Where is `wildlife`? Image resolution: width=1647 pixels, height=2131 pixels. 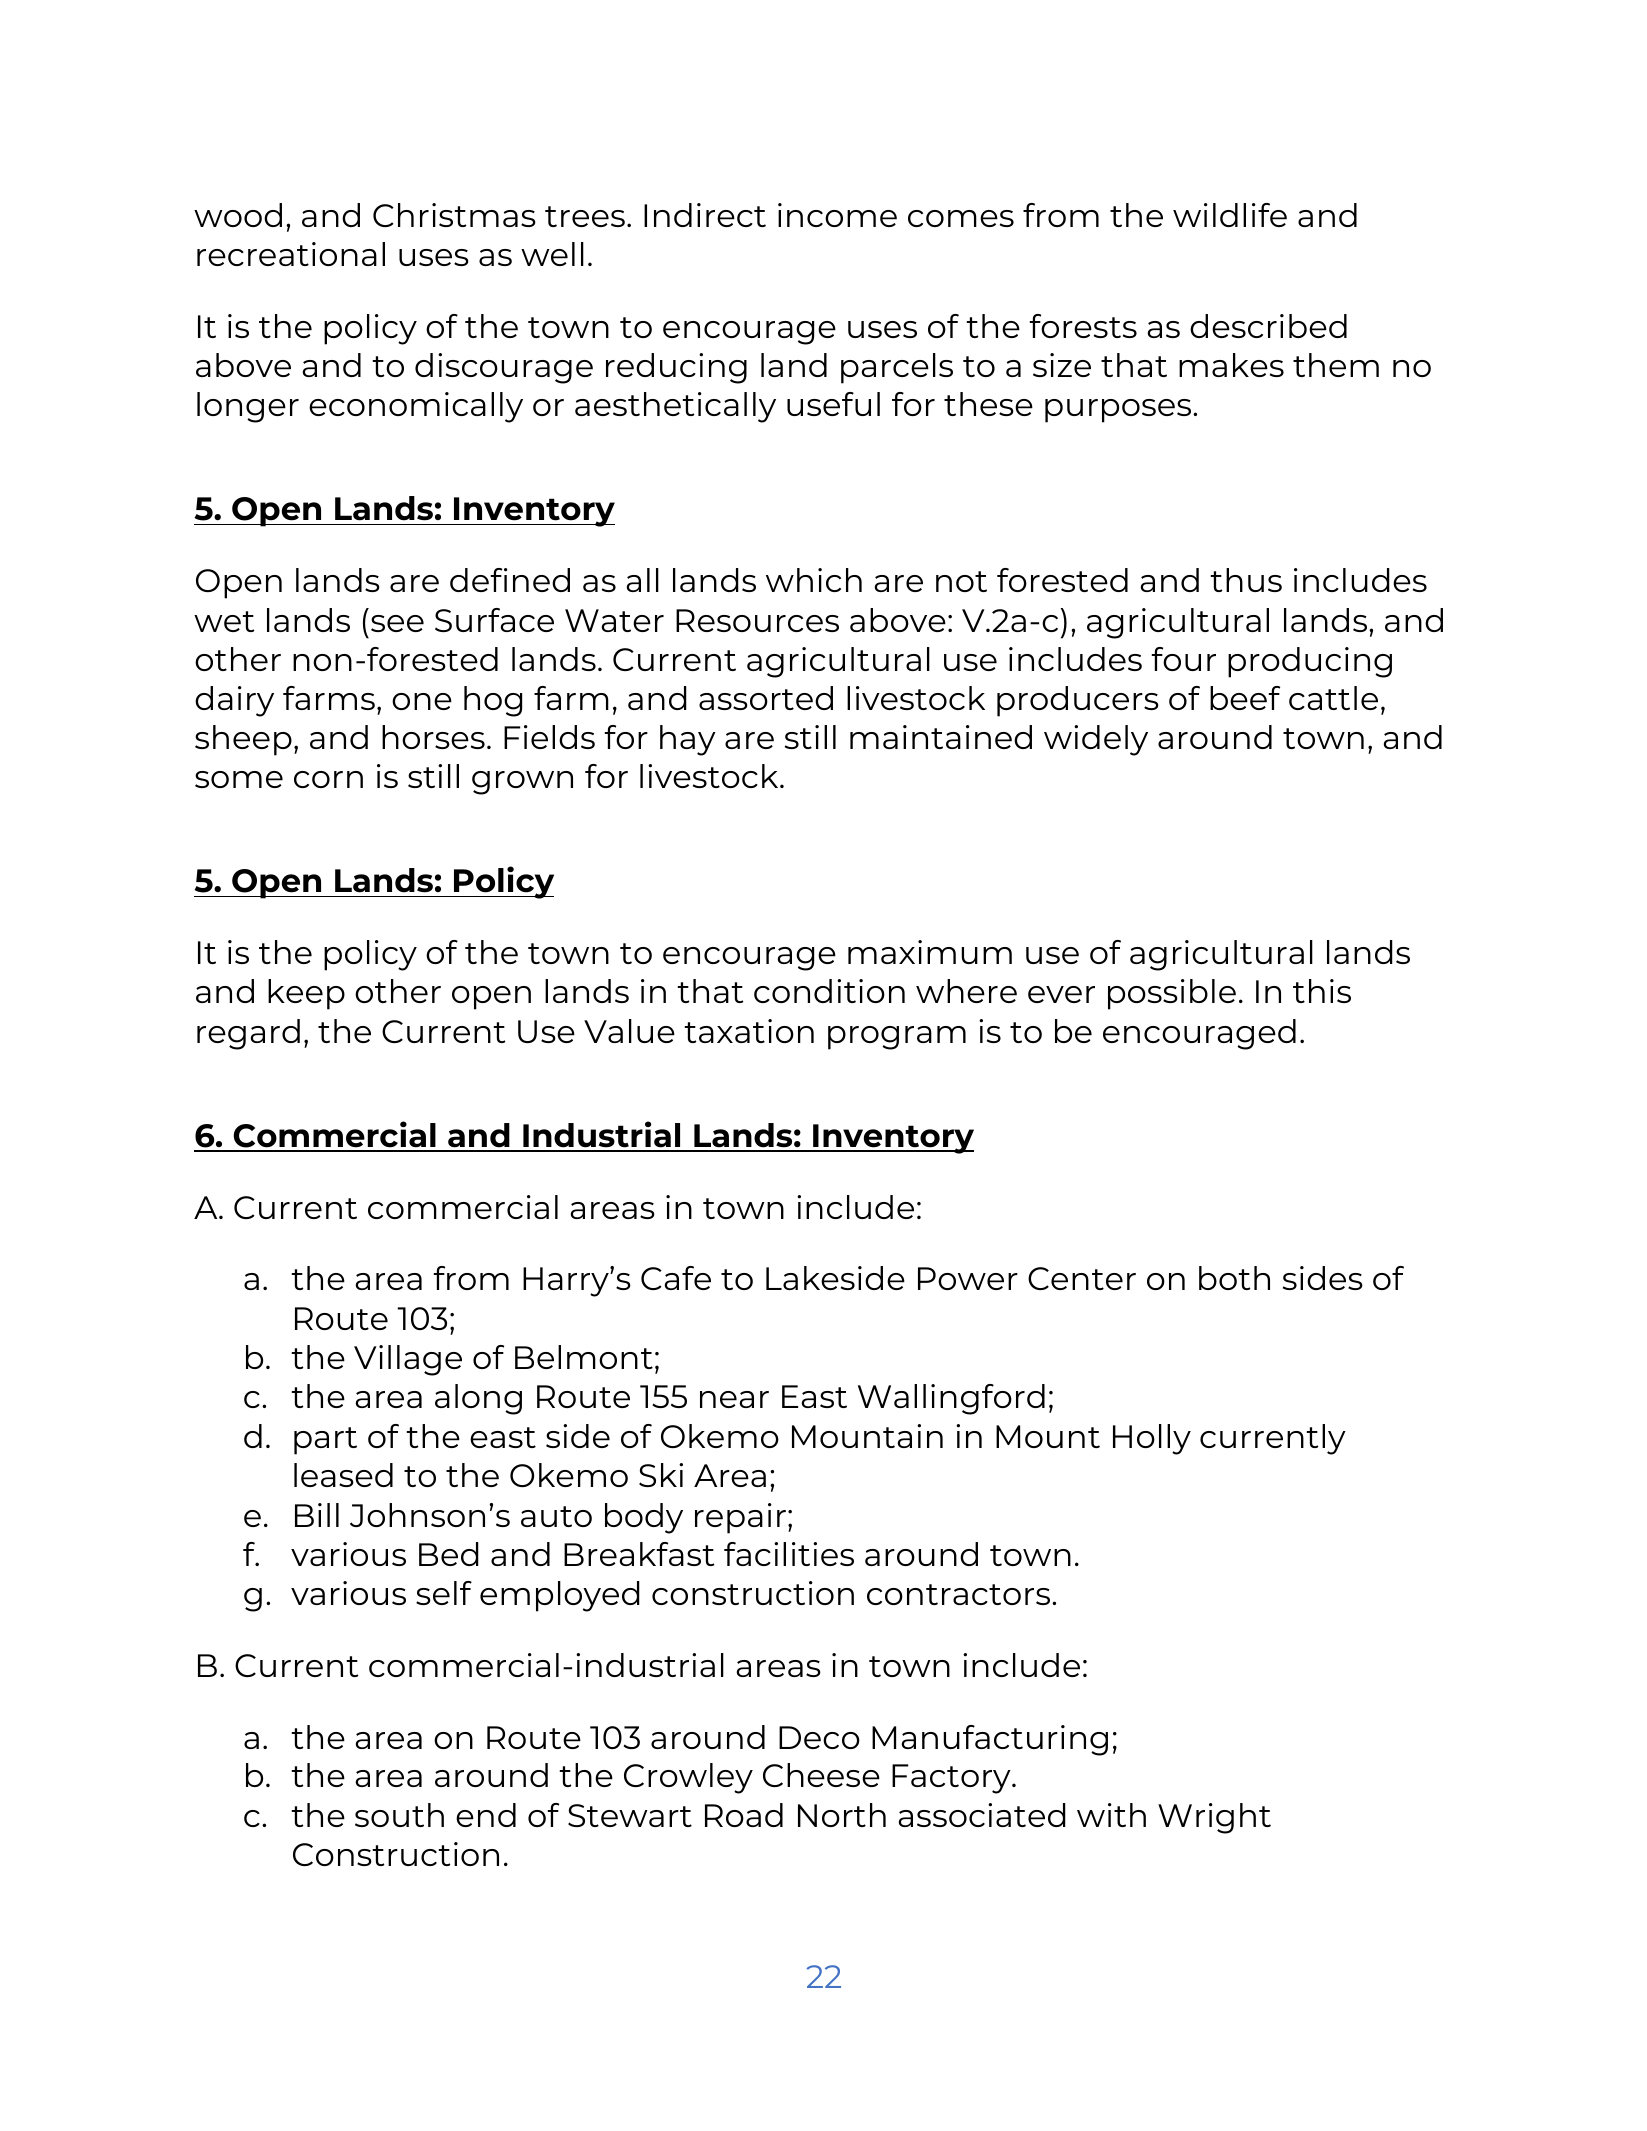 wildlife is located at coordinates (1230, 215).
